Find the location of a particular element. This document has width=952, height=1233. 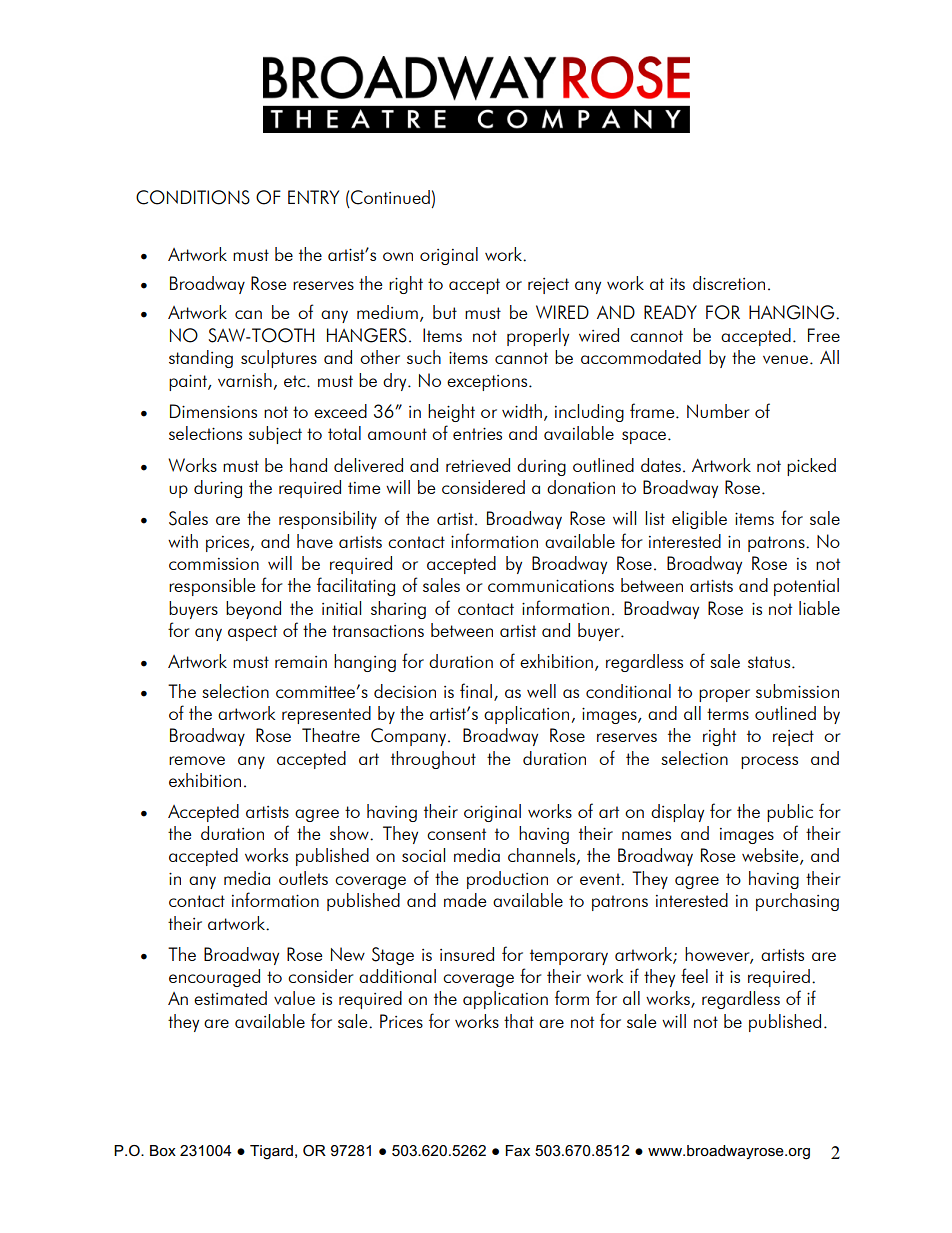

feel is located at coordinates (694, 975).
